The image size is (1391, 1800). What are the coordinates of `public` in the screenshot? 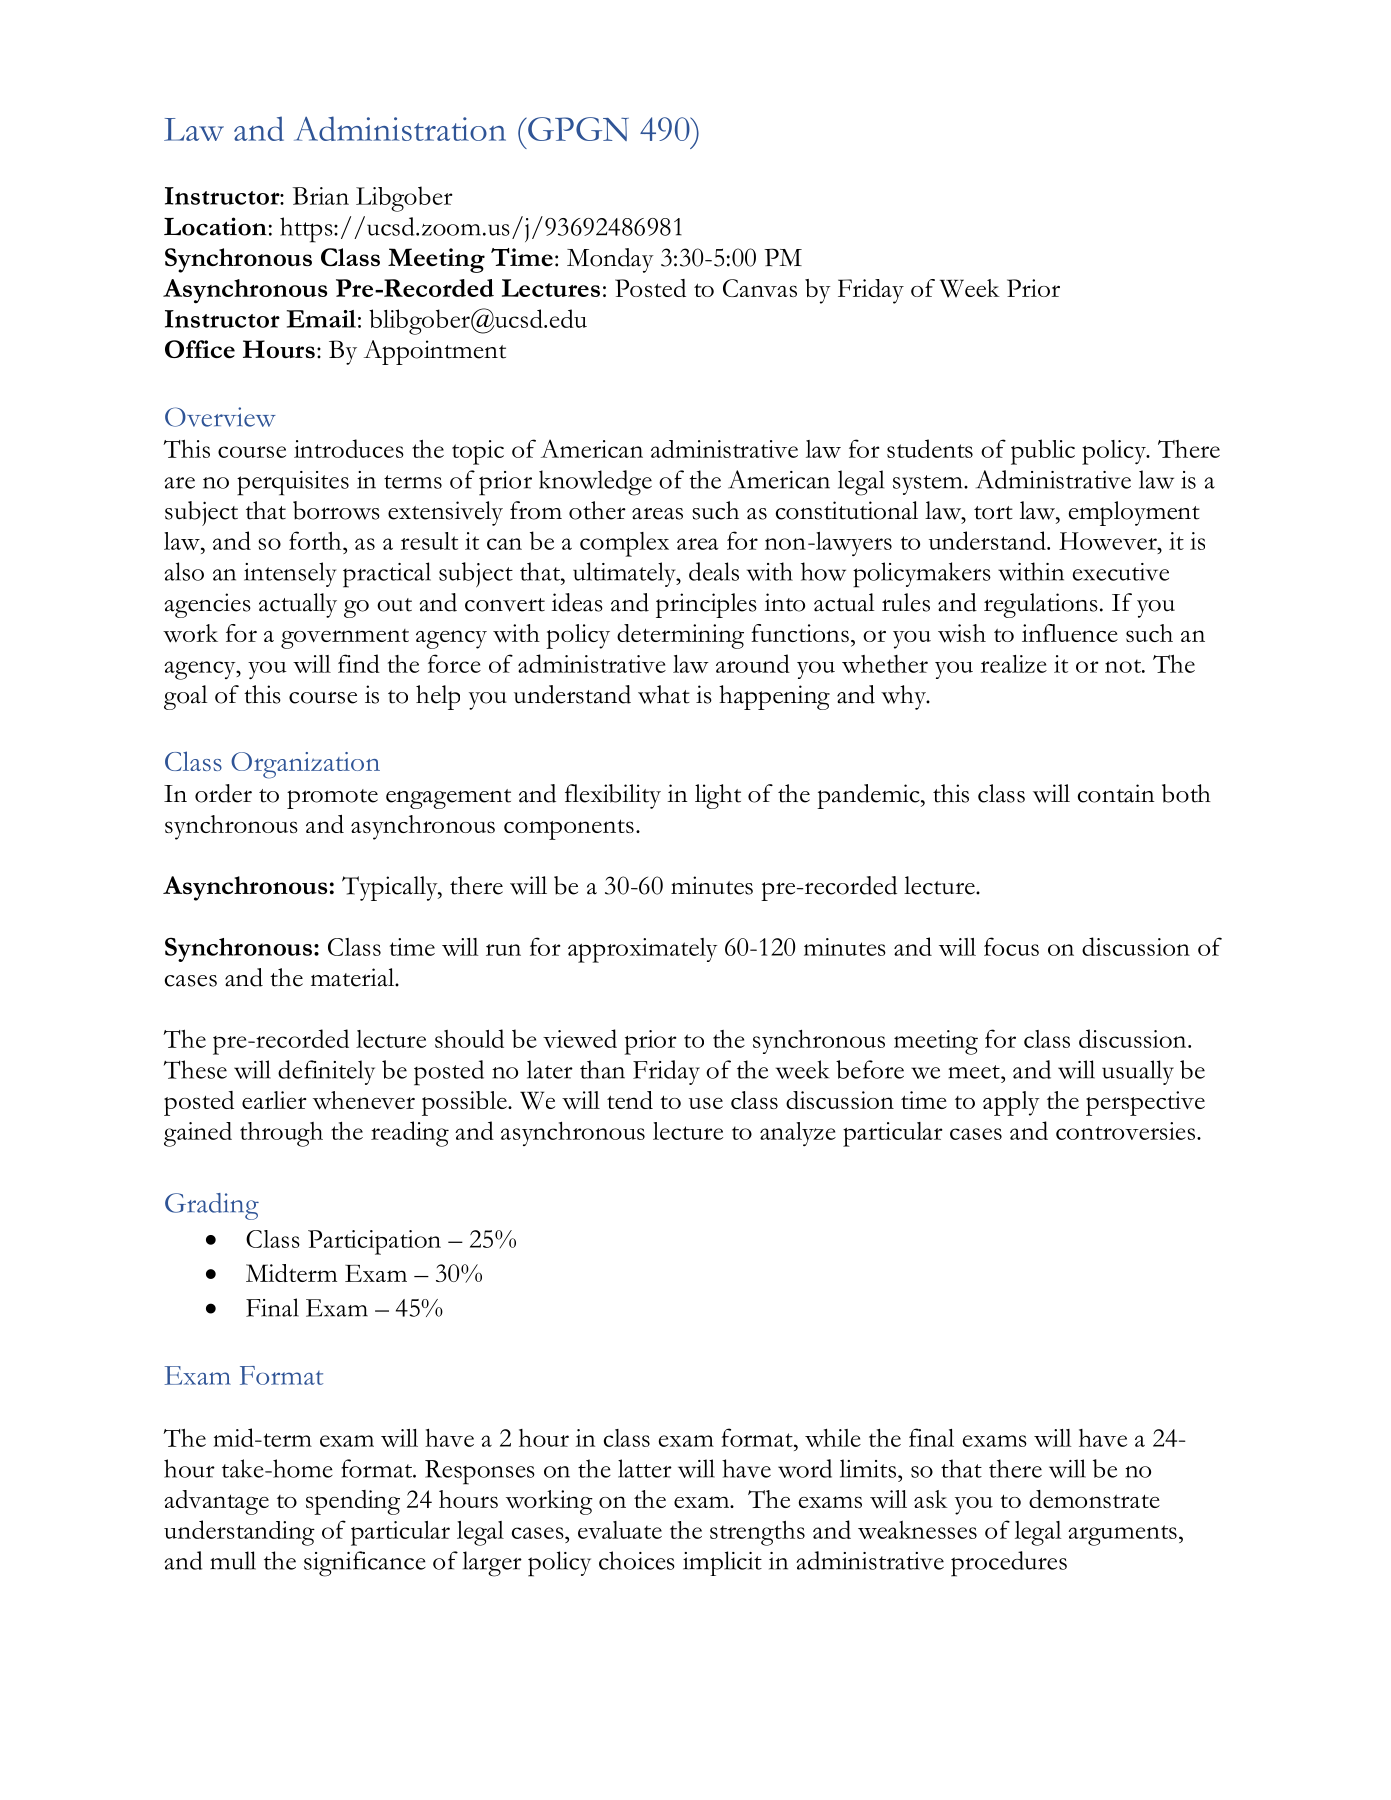 It's located at (1043, 452).
